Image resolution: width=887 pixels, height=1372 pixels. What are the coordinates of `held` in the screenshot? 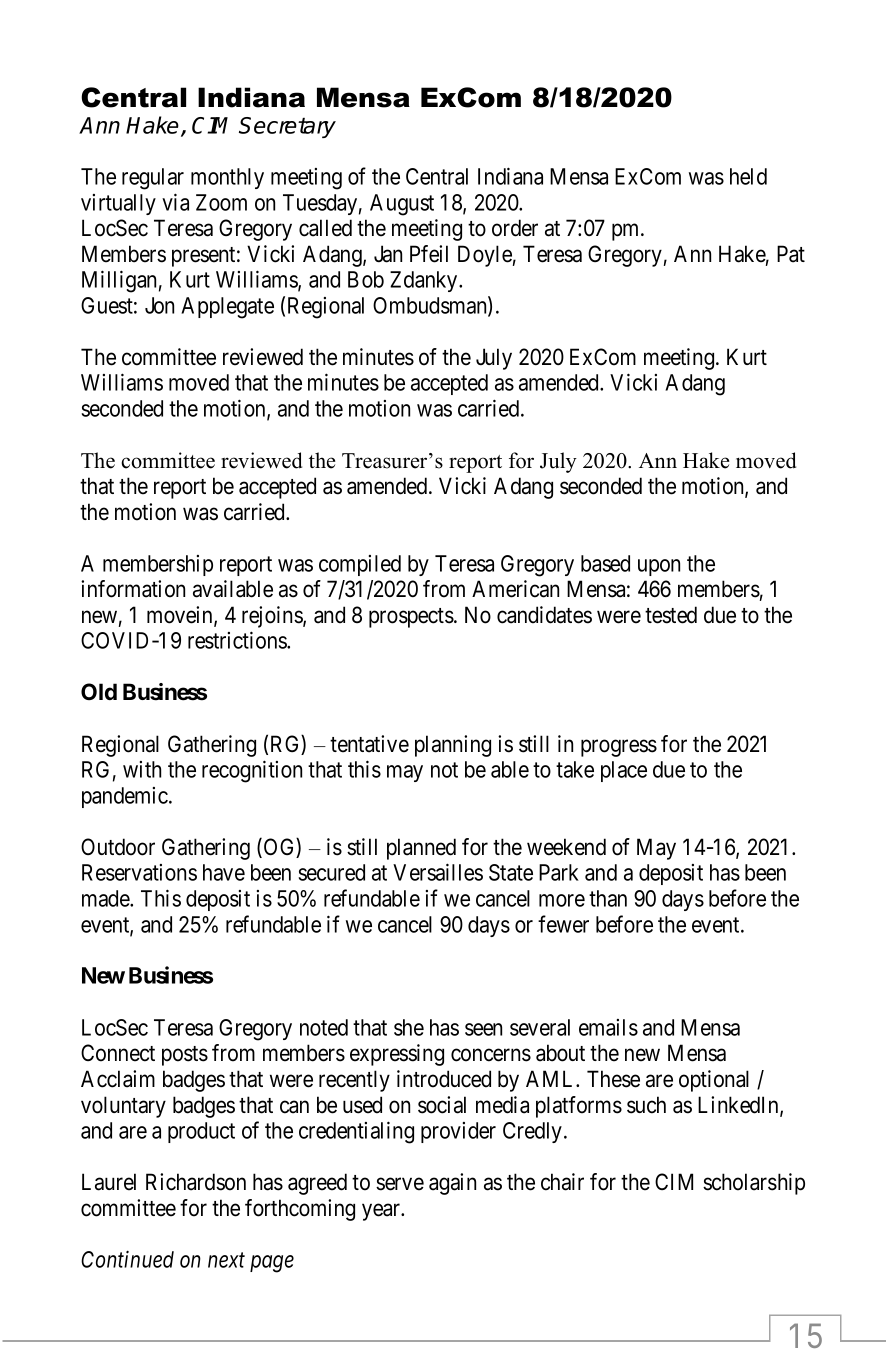 It's located at (748, 176).
